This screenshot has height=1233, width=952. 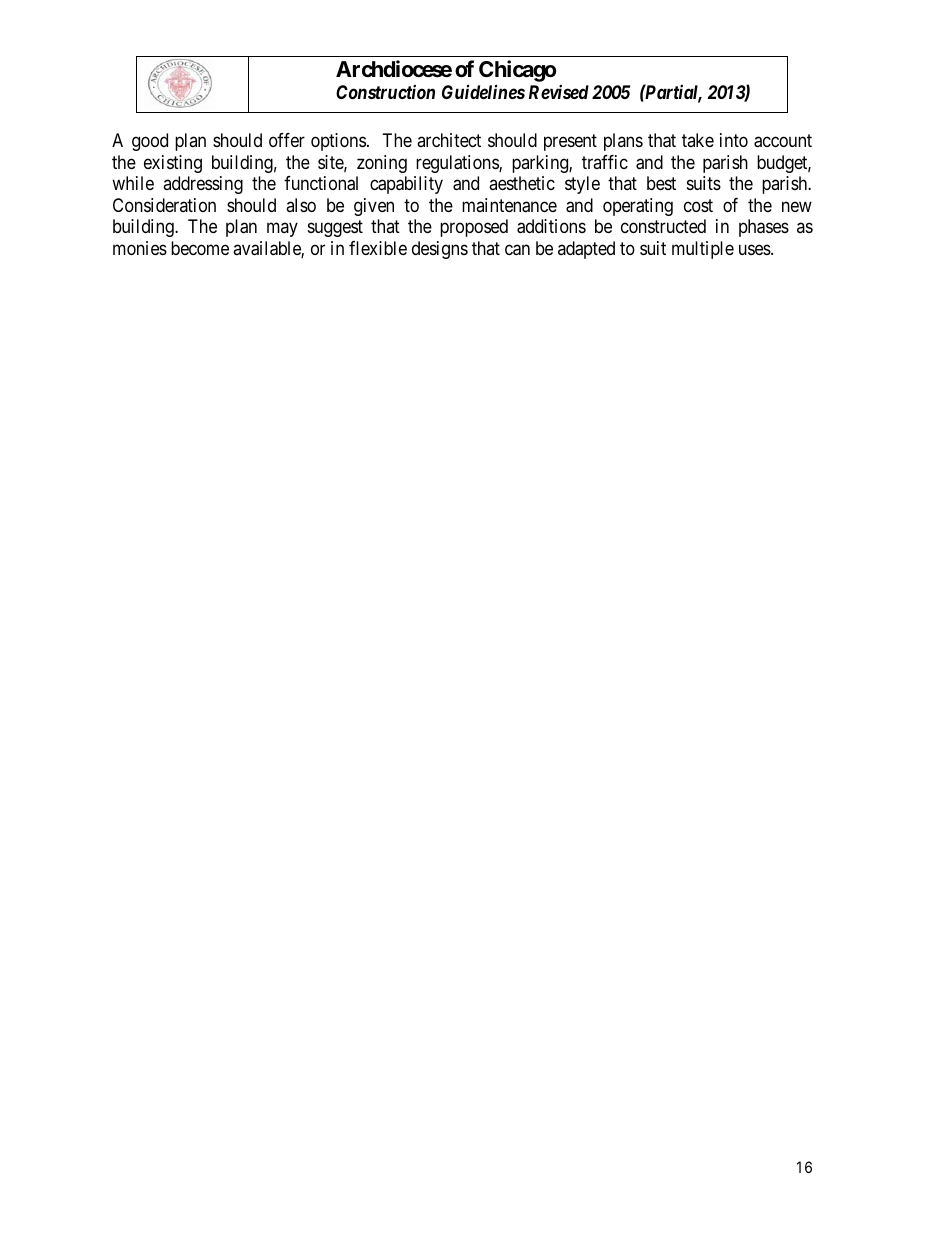 What do you see at coordinates (517, 71) in the screenshot?
I see `Chicago` at bounding box center [517, 71].
